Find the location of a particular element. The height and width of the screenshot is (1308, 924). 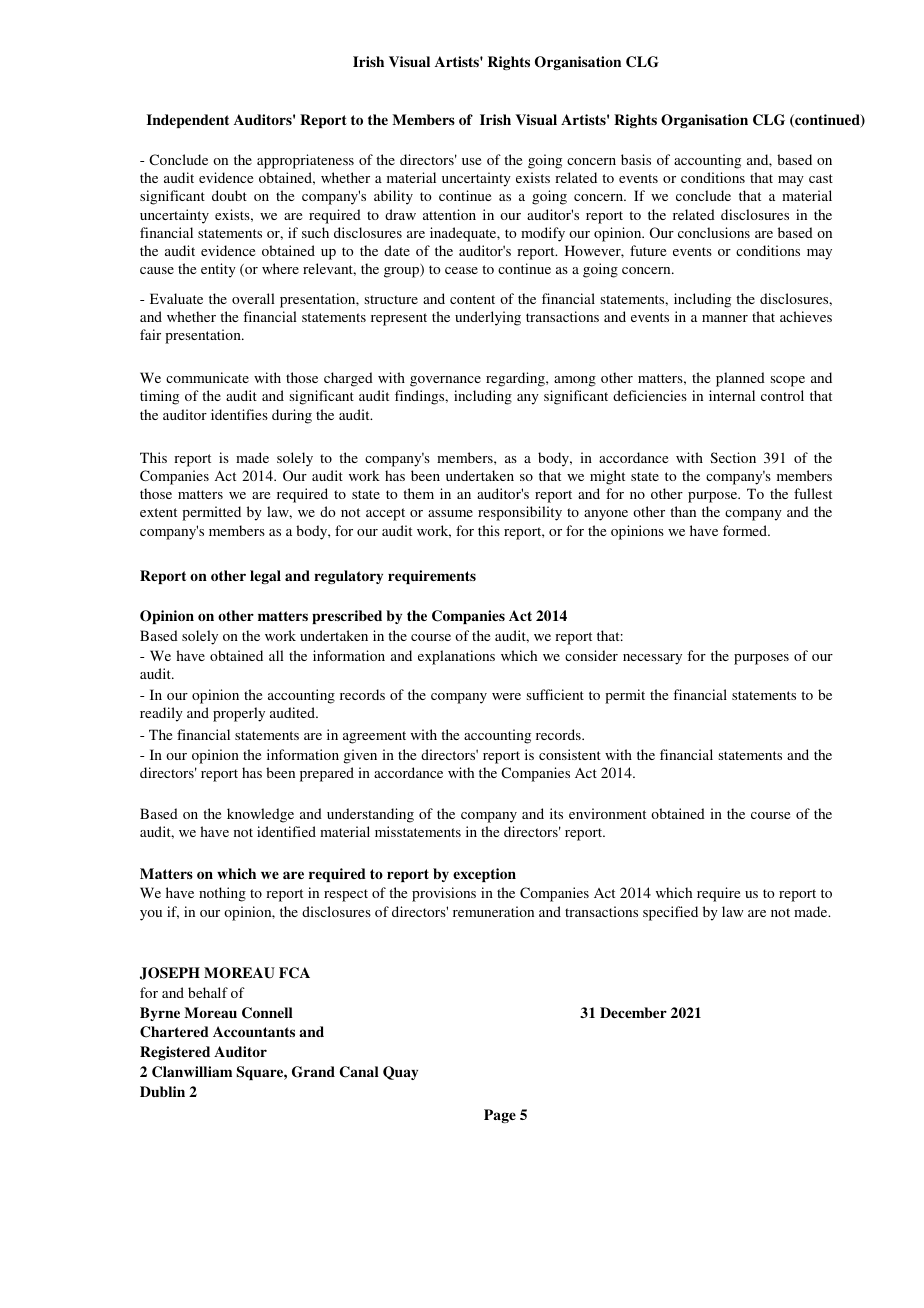

cast is located at coordinates (821, 178).
